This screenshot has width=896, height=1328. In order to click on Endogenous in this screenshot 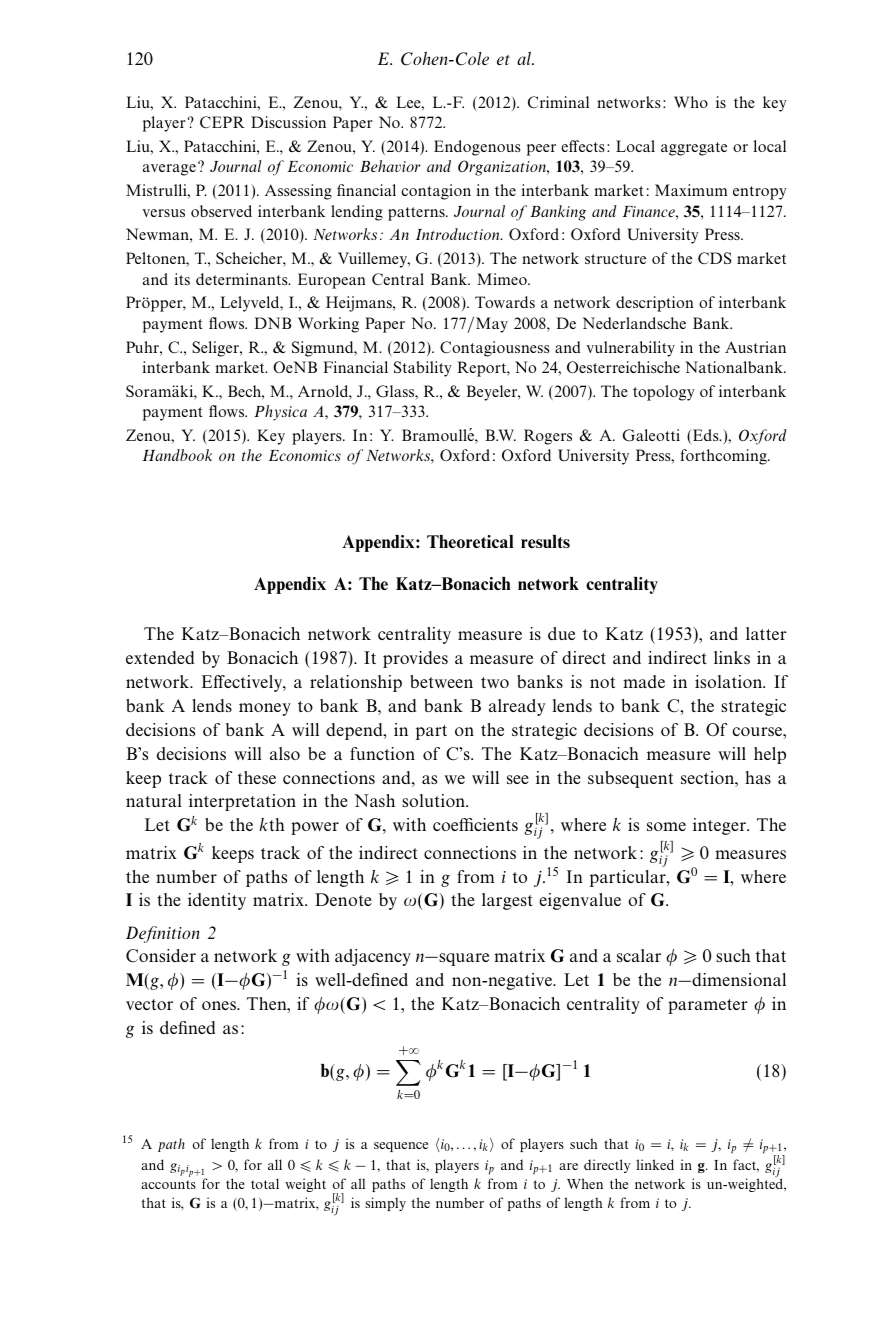, I will do `click(477, 148)`.
